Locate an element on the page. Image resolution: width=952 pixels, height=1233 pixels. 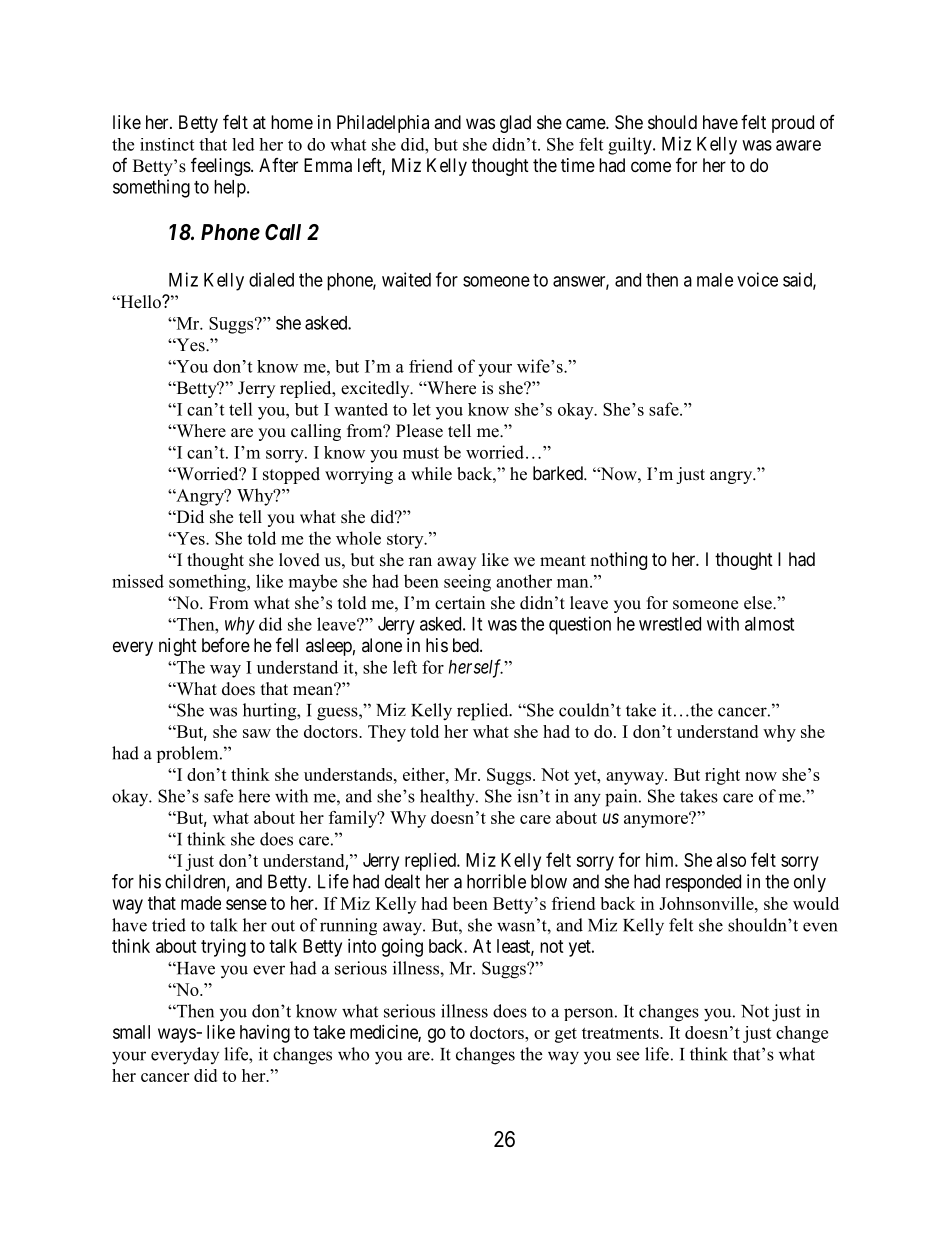
glad is located at coordinates (515, 124).
